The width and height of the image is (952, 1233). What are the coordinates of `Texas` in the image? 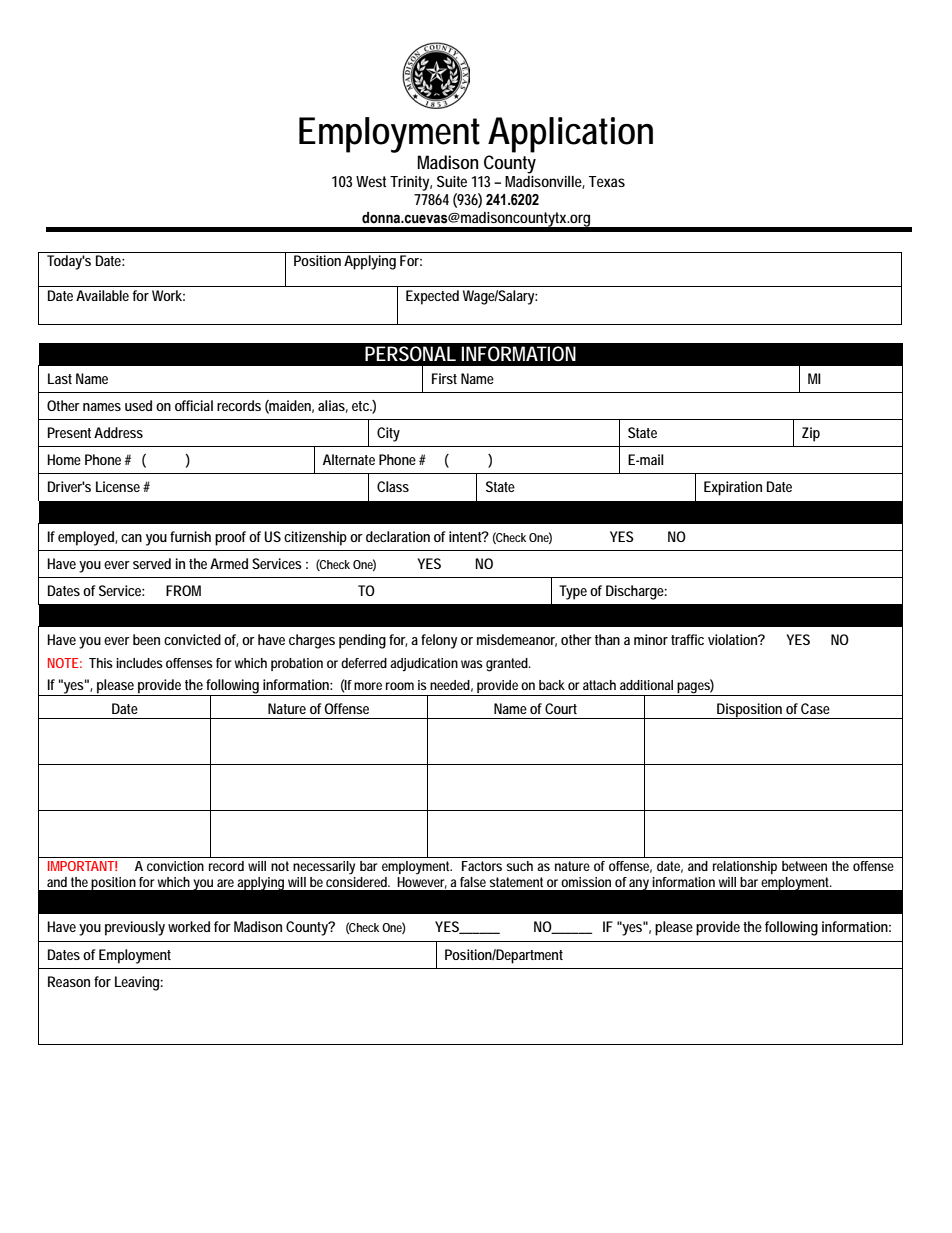 It's located at (607, 181).
